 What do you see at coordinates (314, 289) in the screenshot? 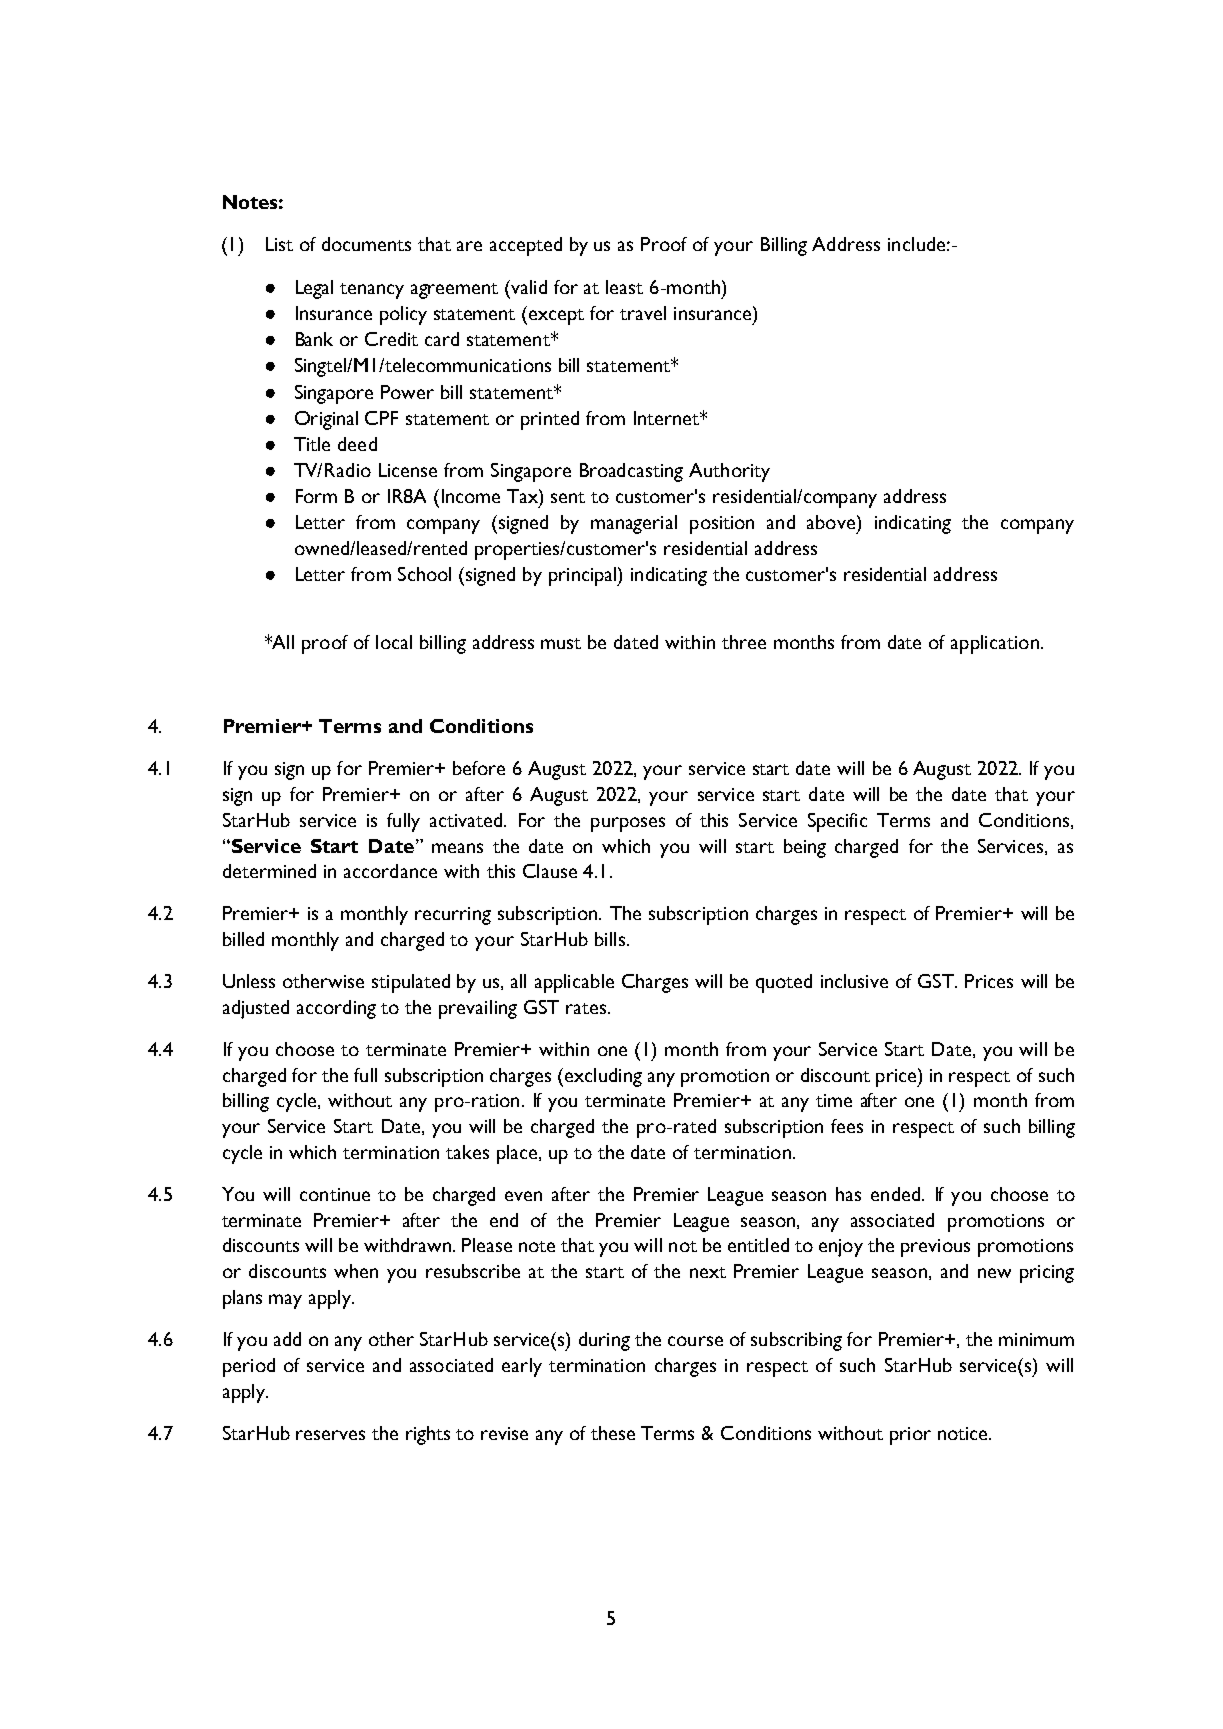
I see `Legal` at bounding box center [314, 289].
